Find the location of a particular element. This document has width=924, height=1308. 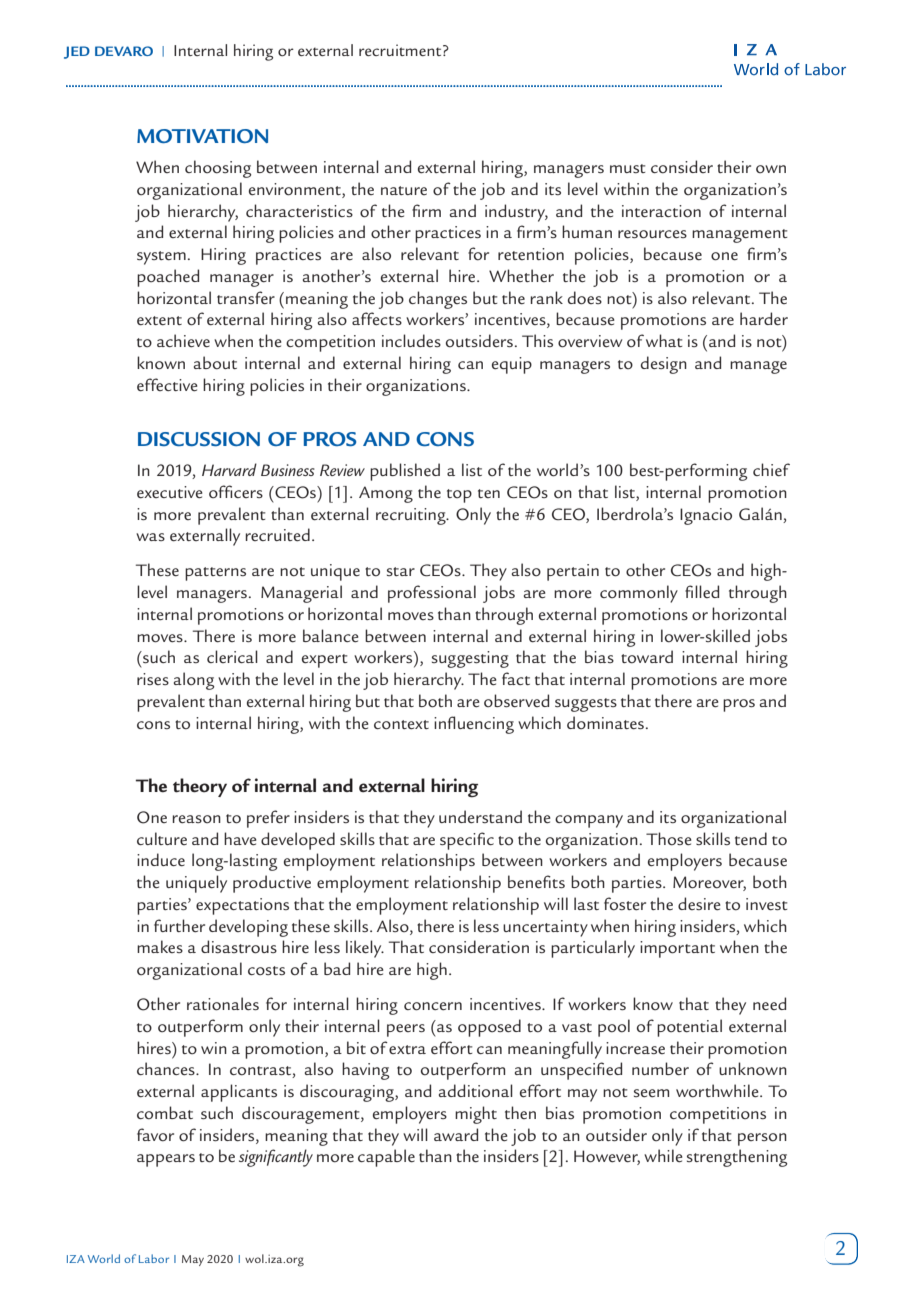

specific is located at coordinates (467, 841).
